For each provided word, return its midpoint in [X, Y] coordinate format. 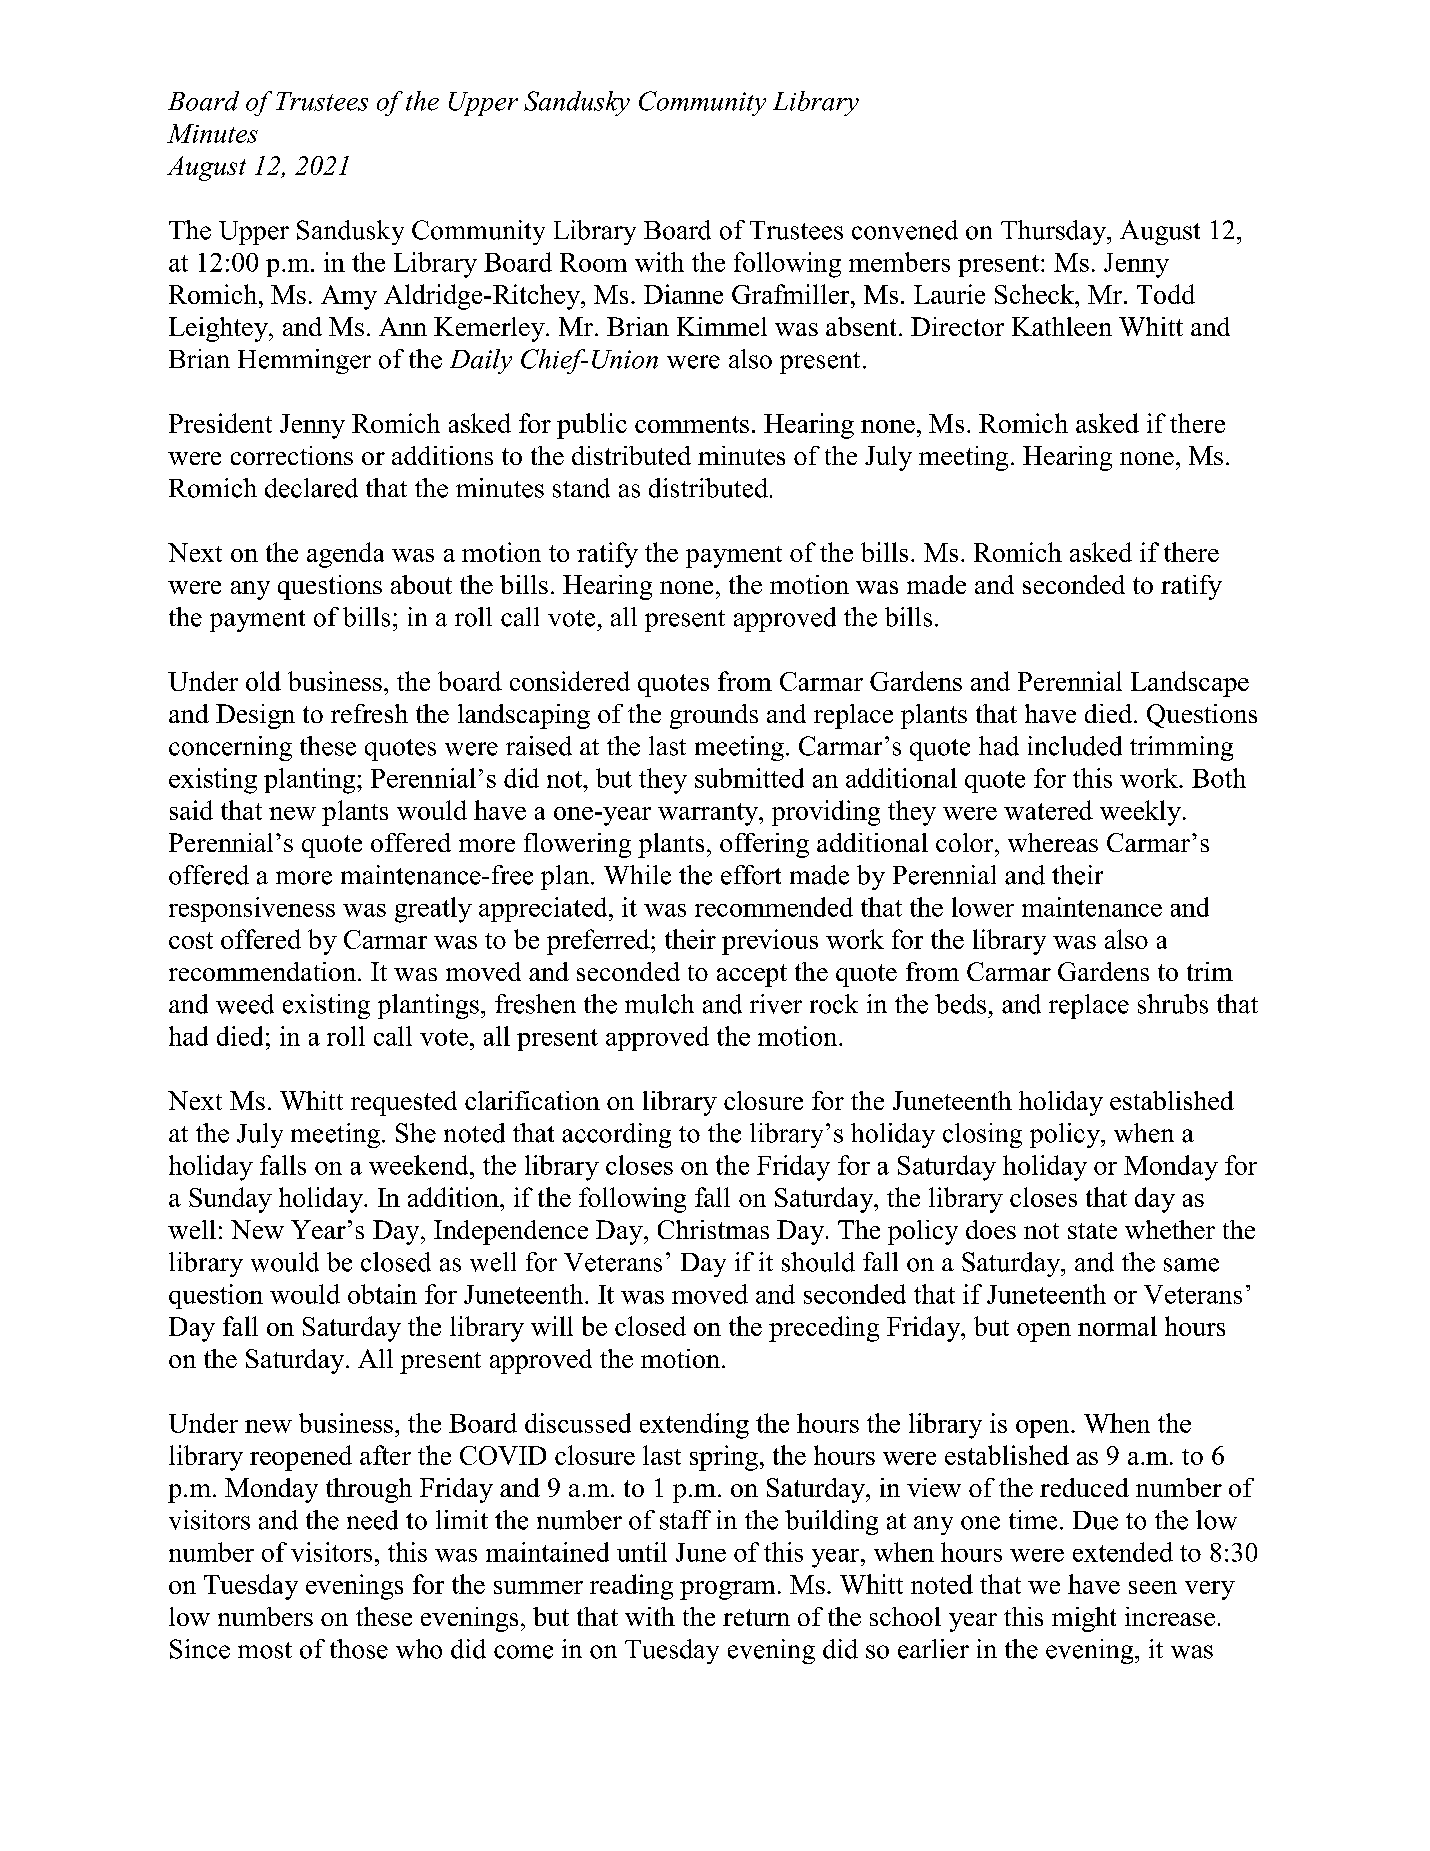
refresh [369, 713]
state [1092, 1231]
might [1084, 1619]
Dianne [683, 294]
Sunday [230, 1200]
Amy [349, 297]
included [1075, 746]
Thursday [1055, 232]
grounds [714, 716]
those [359, 1649]
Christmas [713, 1229]
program [727, 1590]
